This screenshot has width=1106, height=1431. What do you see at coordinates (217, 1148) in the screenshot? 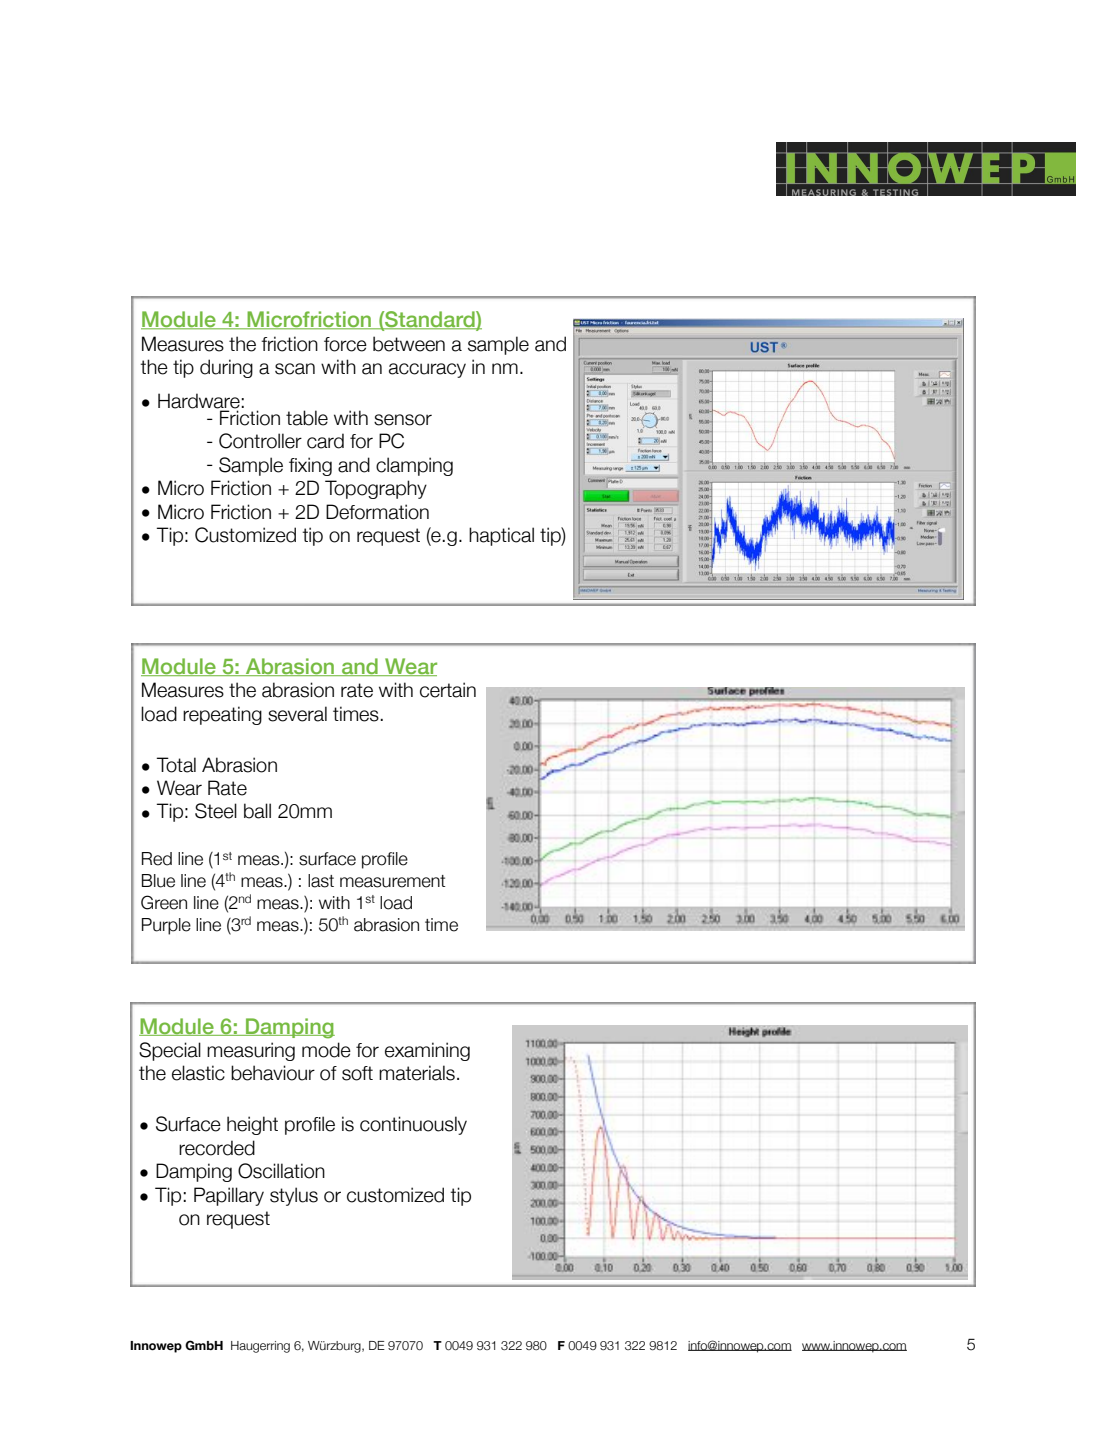
I see `recorded` at bounding box center [217, 1148].
